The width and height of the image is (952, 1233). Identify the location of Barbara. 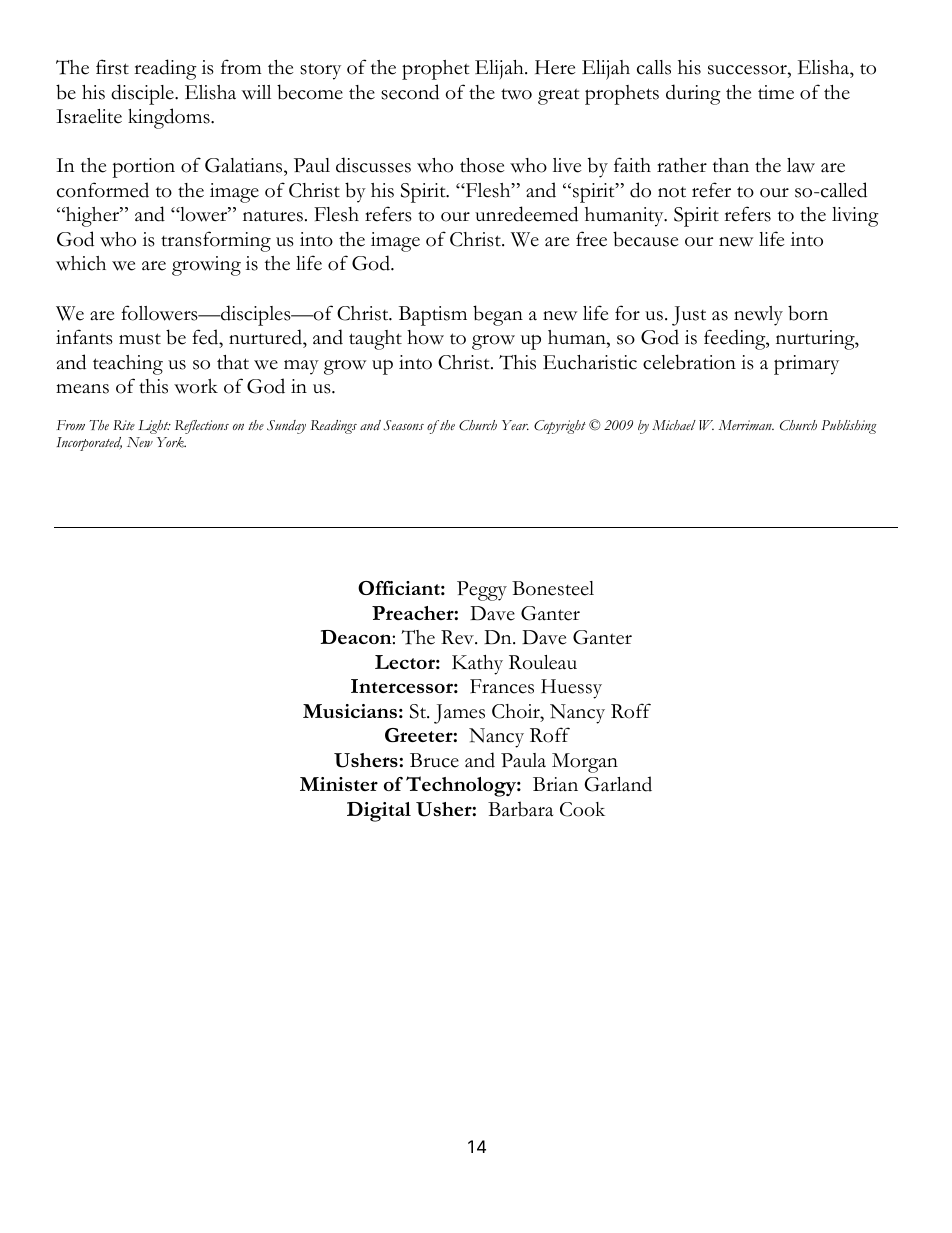
(520, 809).
